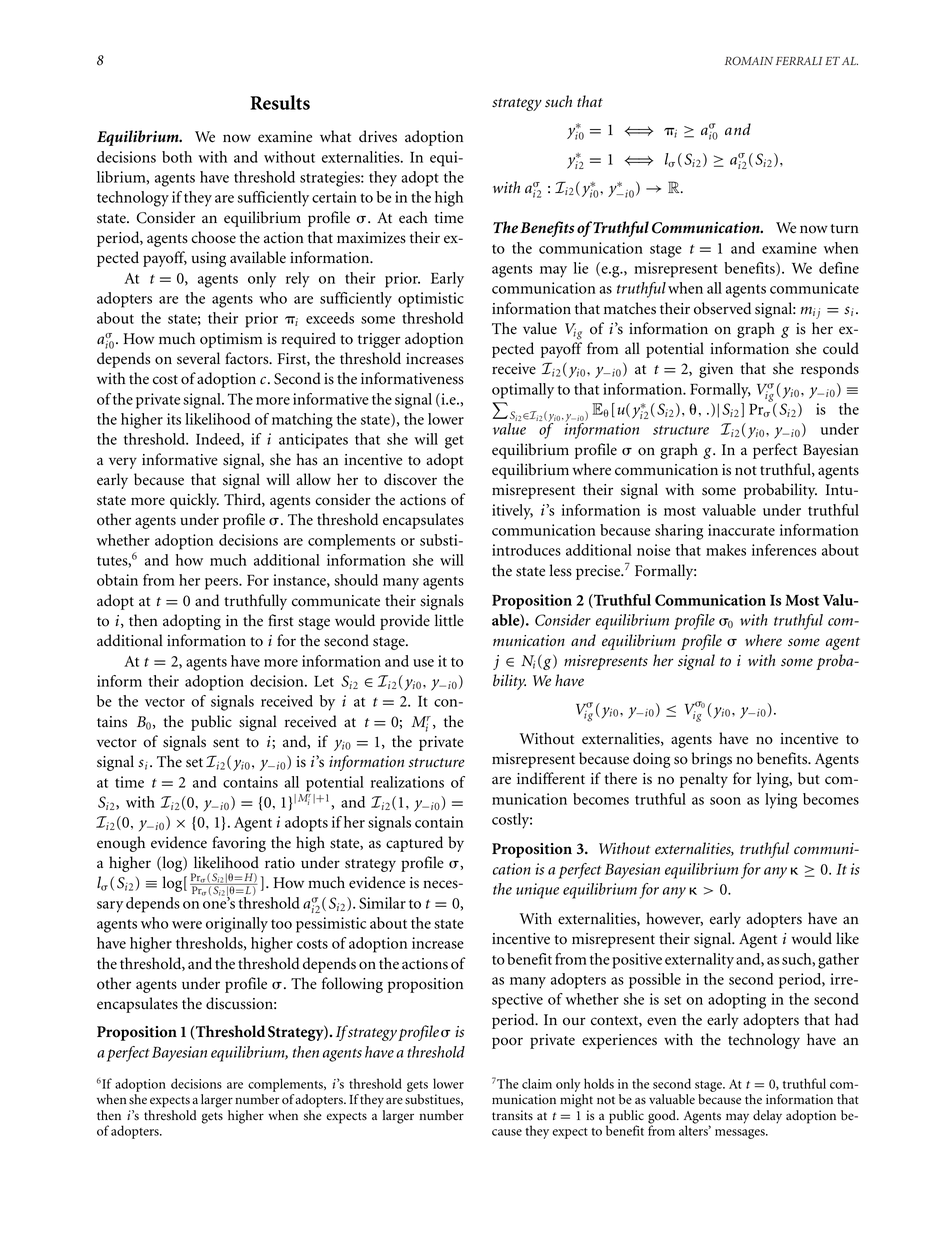  I want to click on given, so click(716, 370).
